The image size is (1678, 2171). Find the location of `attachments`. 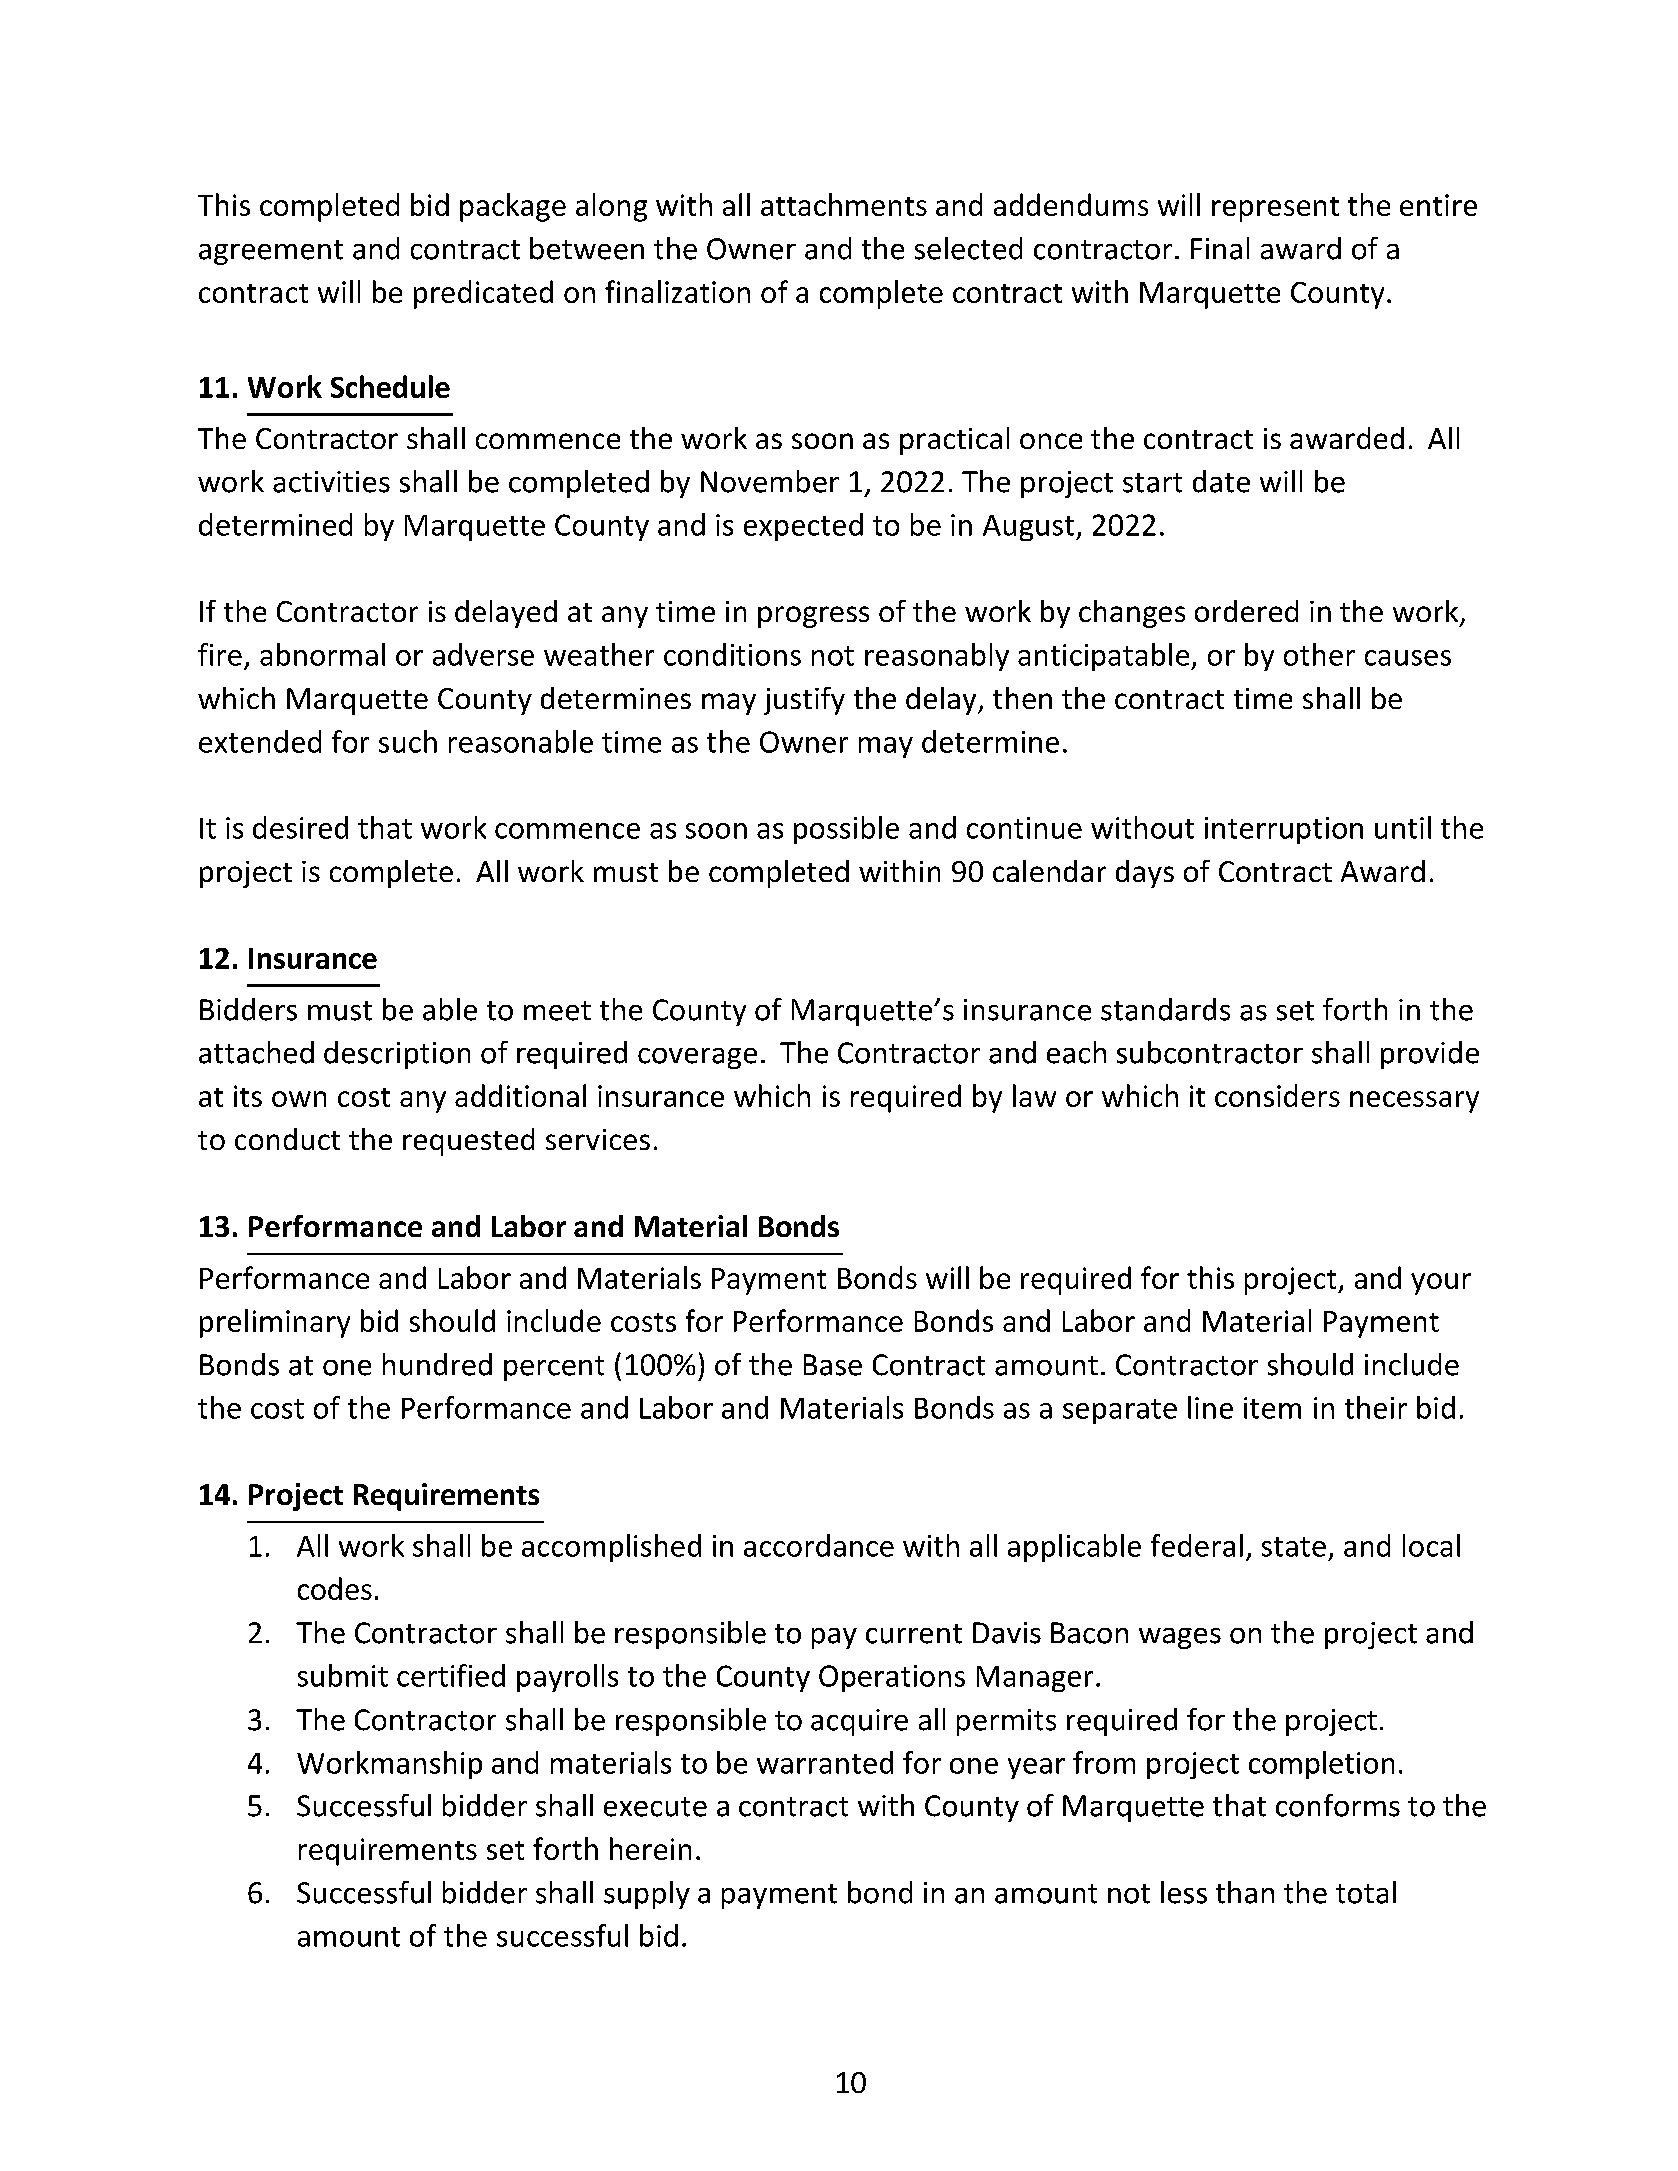

attachments is located at coordinates (844, 204).
